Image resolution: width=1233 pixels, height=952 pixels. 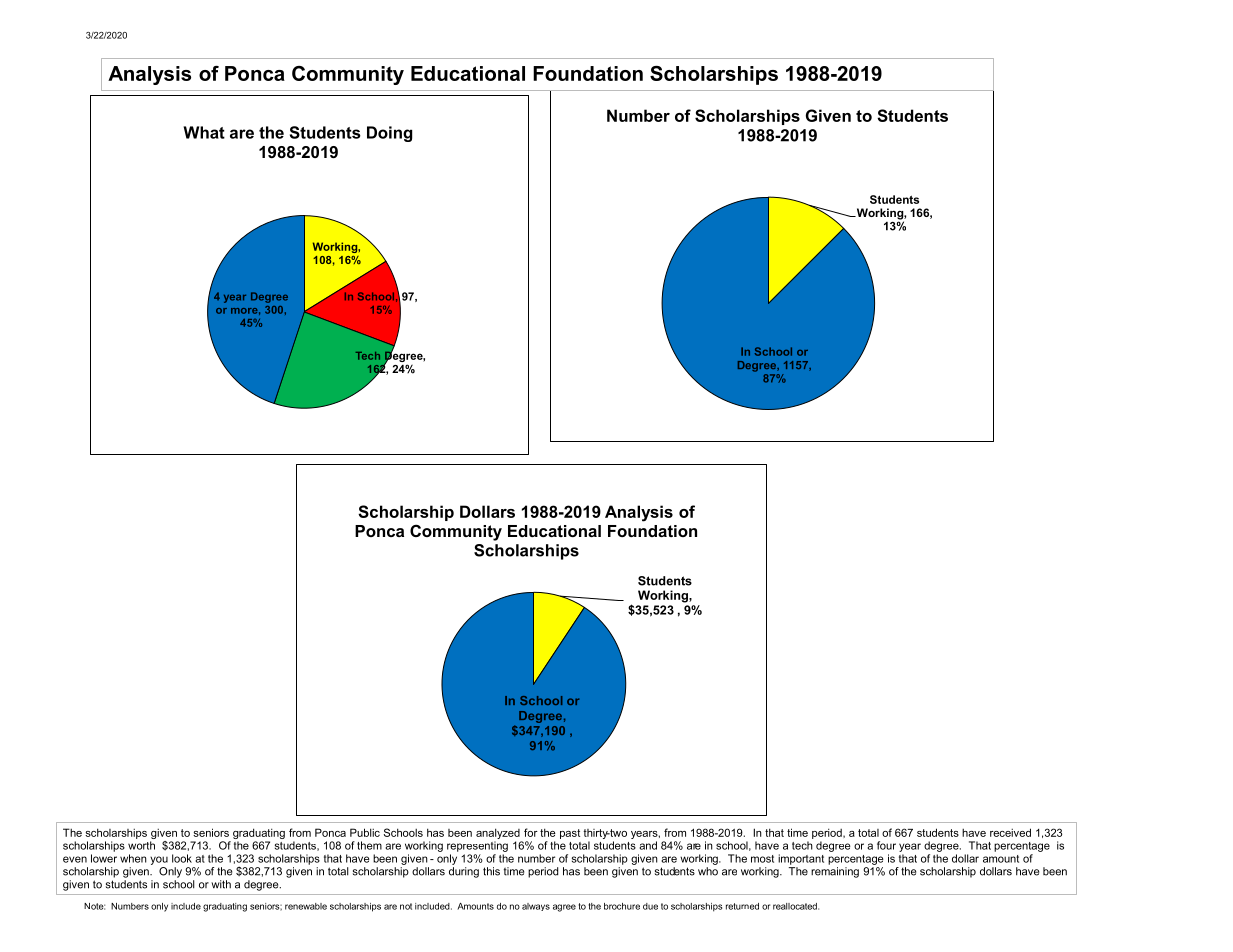 What do you see at coordinates (221, 884) in the document?
I see `with` at bounding box center [221, 884].
